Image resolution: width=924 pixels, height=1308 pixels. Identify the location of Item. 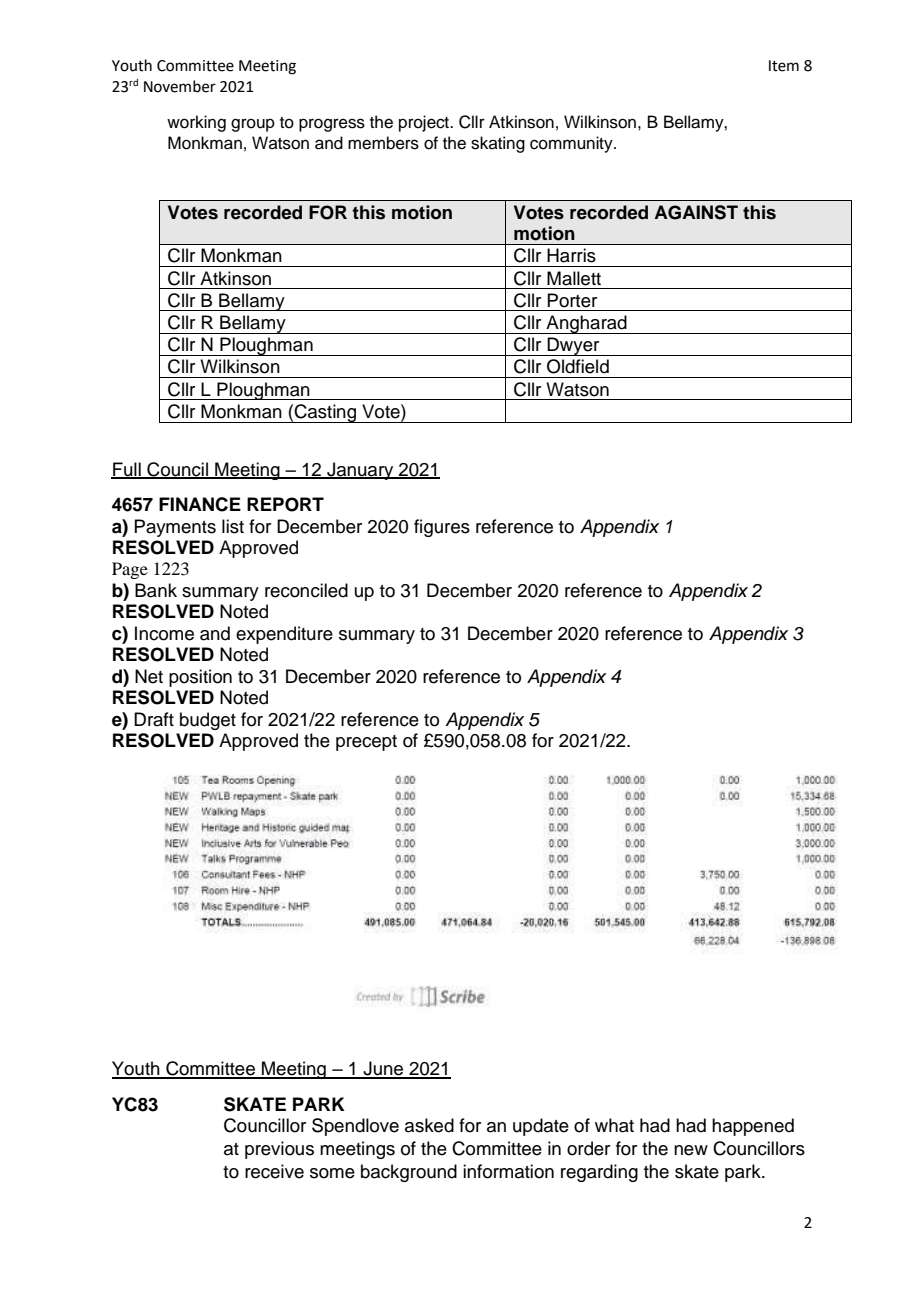
(784, 66).
